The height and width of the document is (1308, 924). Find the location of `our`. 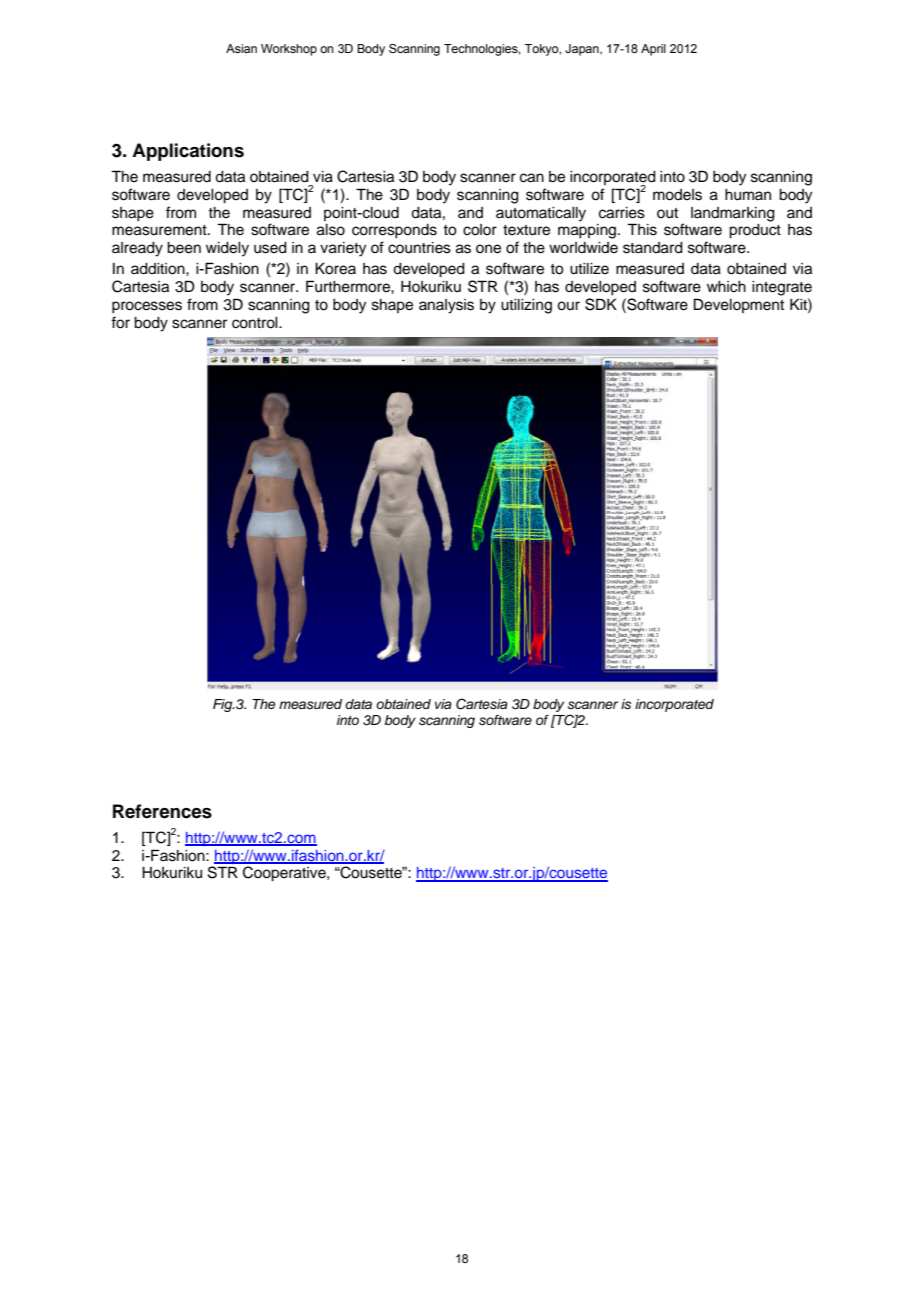

our is located at coordinates (568, 306).
